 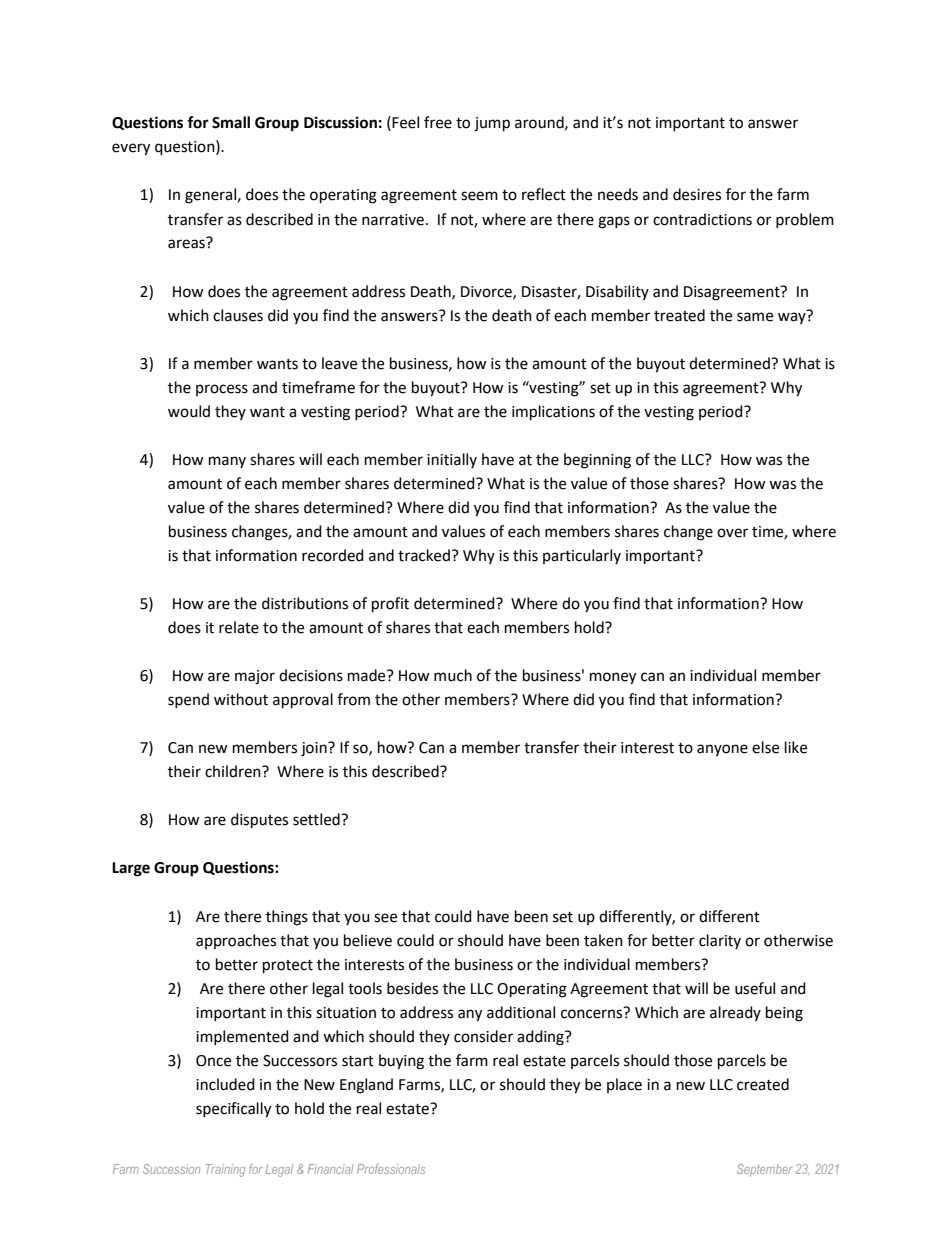 I want to click on disputes, so click(x=259, y=821).
